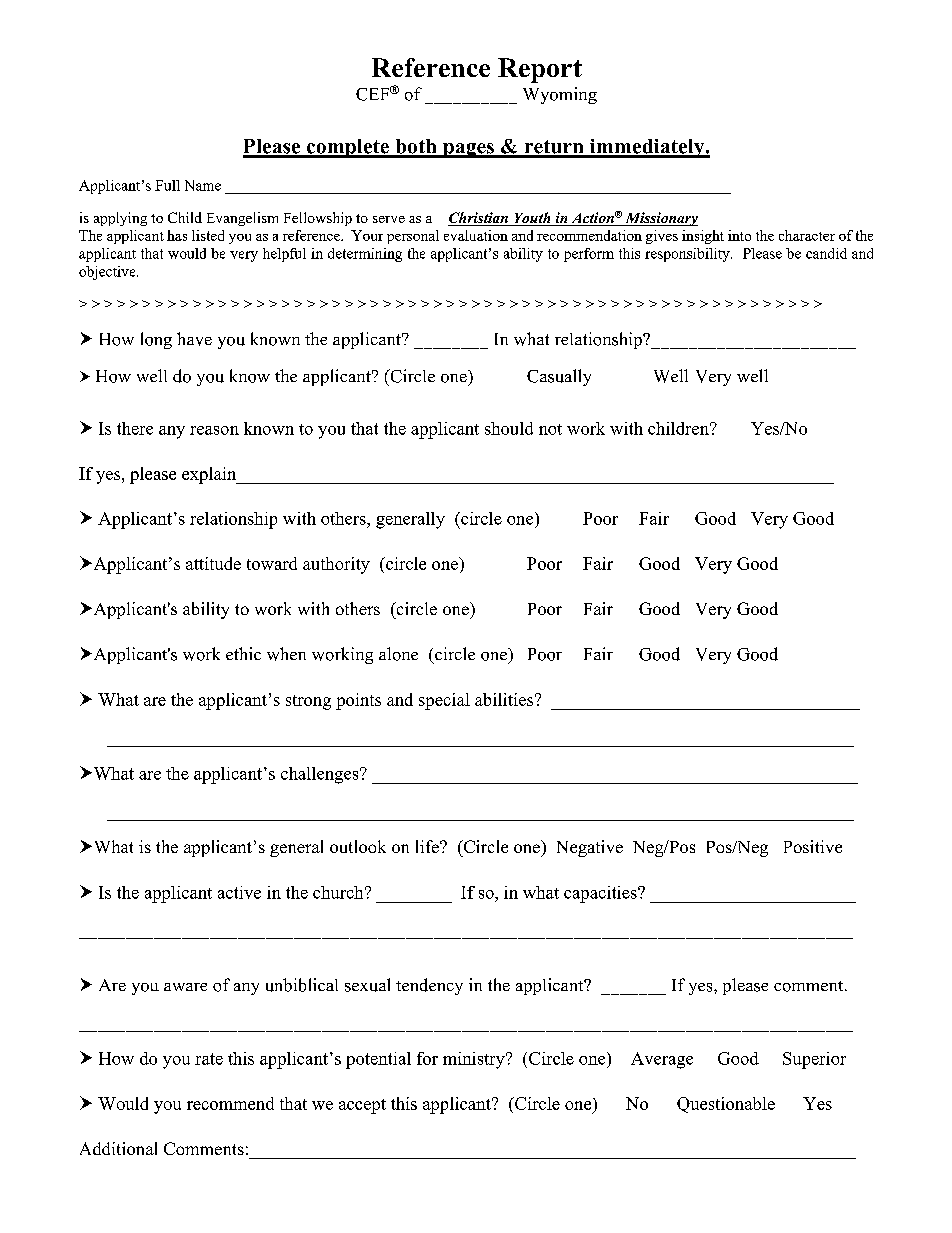 The height and width of the image is (1233, 952). I want to click on Report, so click(540, 70).
